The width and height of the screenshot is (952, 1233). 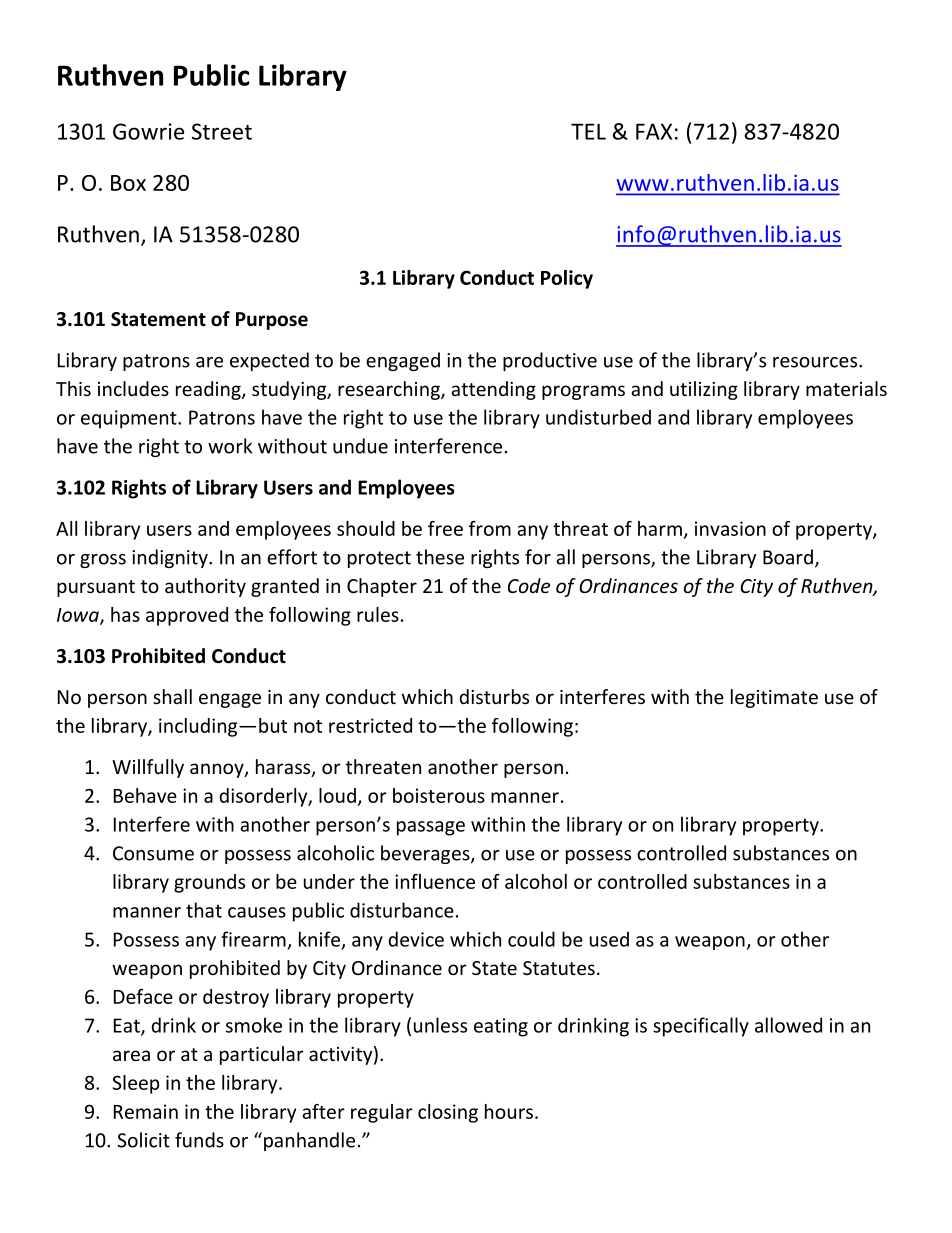 What do you see at coordinates (204, 910) in the screenshot?
I see `that` at bounding box center [204, 910].
